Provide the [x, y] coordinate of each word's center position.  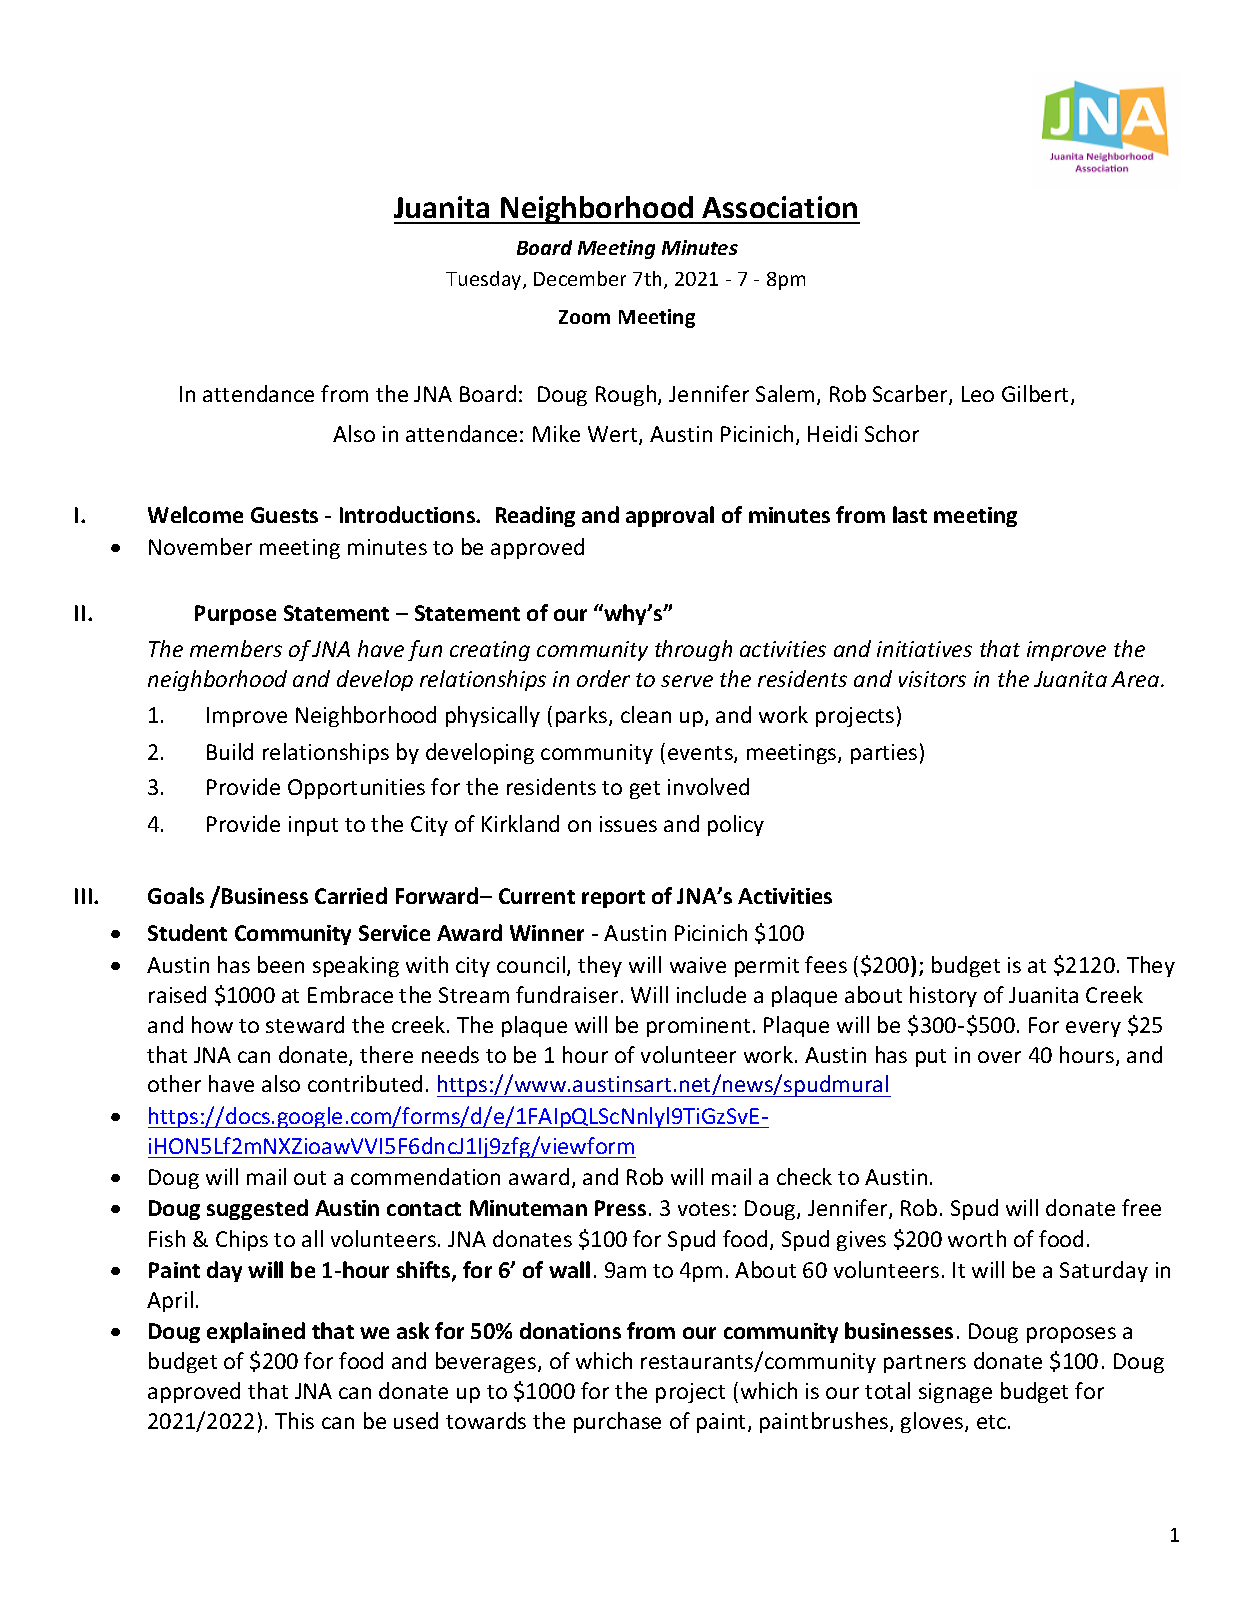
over [999, 1057]
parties [884, 754]
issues [628, 824]
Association [779, 207]
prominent [698, 1027]
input [313, 826]
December [580, 278]
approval [670, 516]
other [174, 1083]
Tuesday [485, 280]
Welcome [195, 514]
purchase [617, 1422]
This [294, 1420]
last [910, 514]
